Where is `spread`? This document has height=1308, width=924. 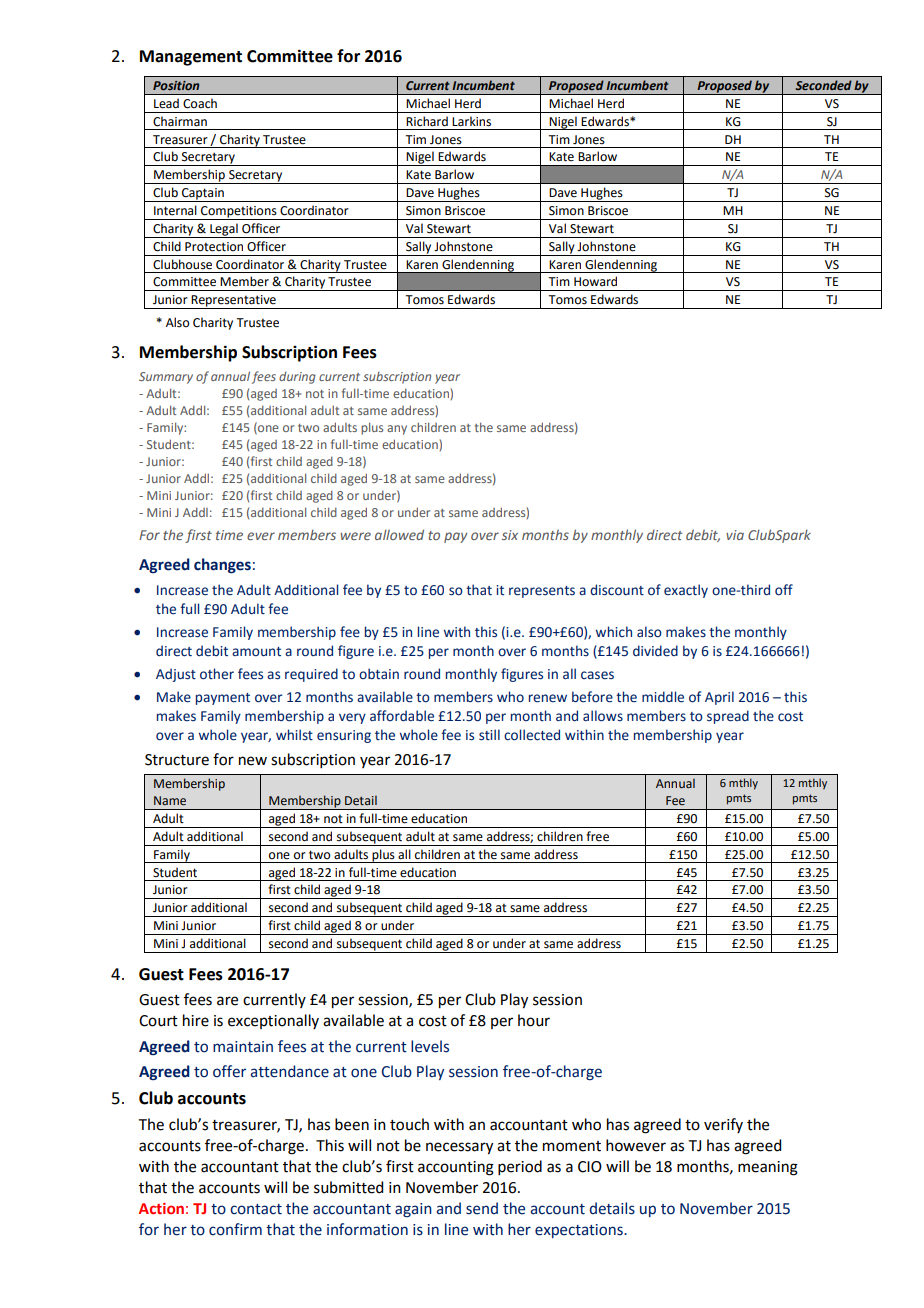
spread is located at coordinates (728, 717).
